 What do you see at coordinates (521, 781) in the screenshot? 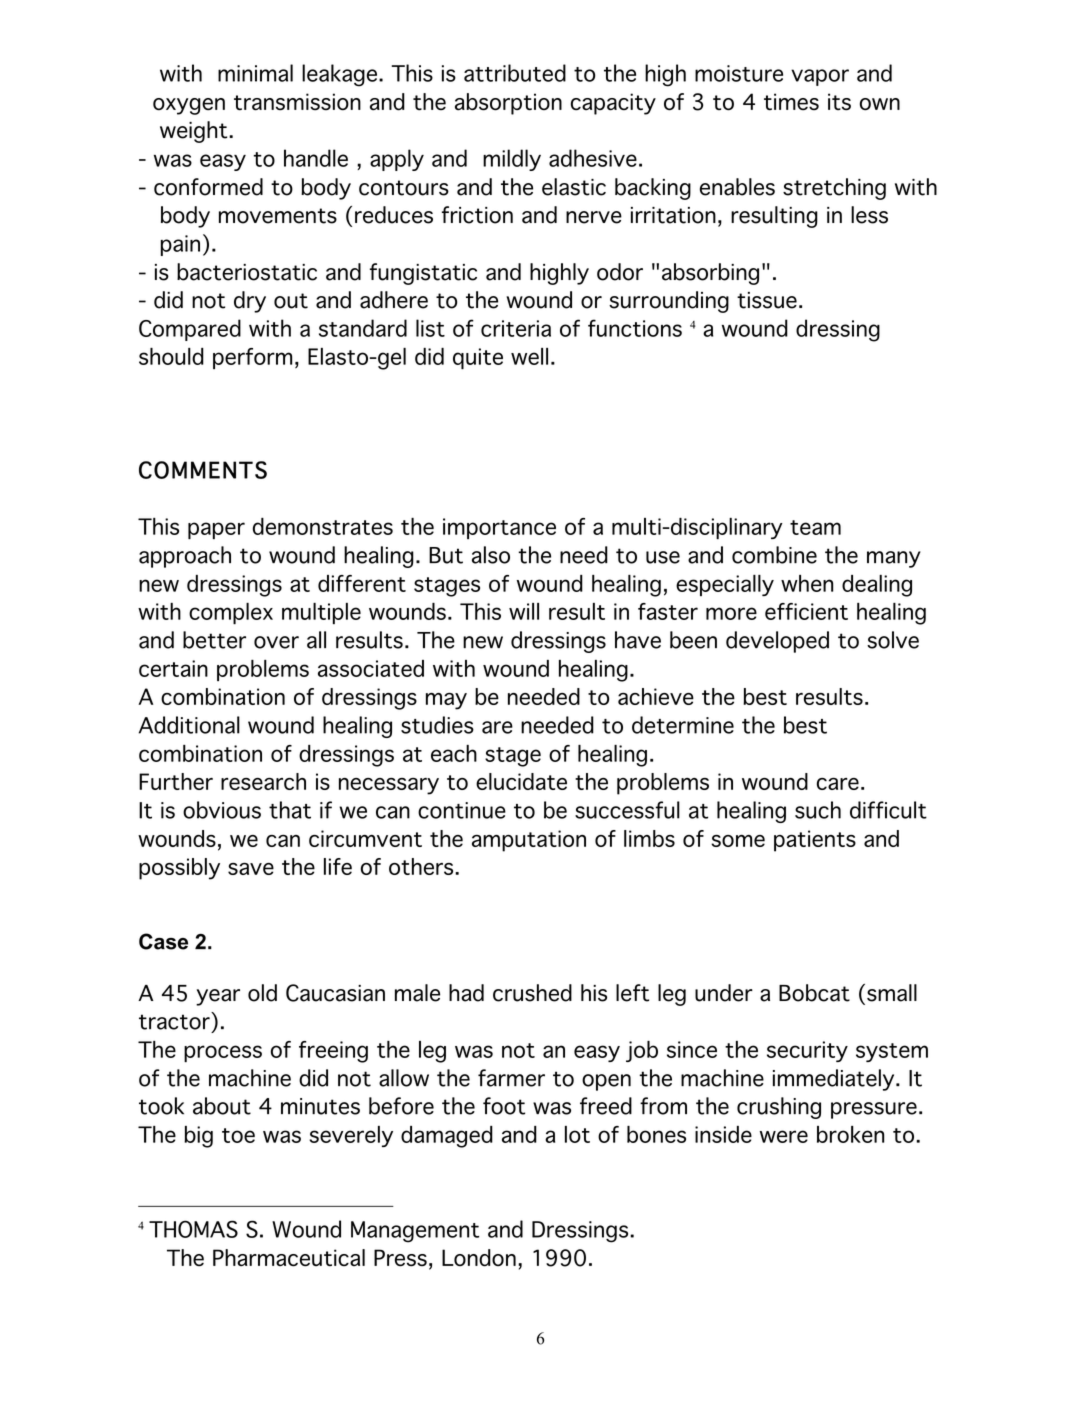
I see `elucidate` at bounding box center [521, 781].
